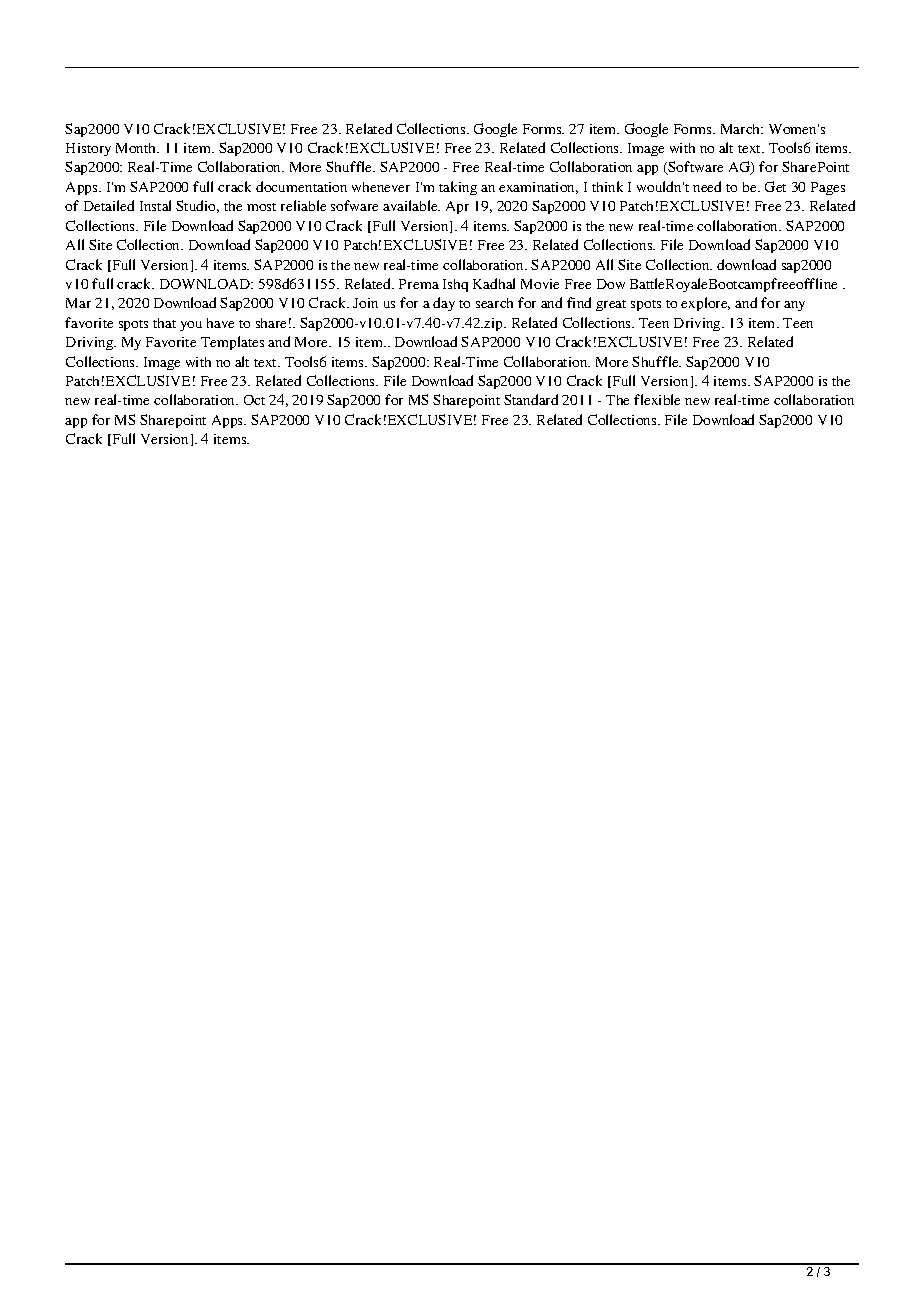 Image resolution: width=924 pixels, height=1308 pixels. What do you see at coordinates (794, 306) in the page?
I see `any` at bounding box center [794, 306].
